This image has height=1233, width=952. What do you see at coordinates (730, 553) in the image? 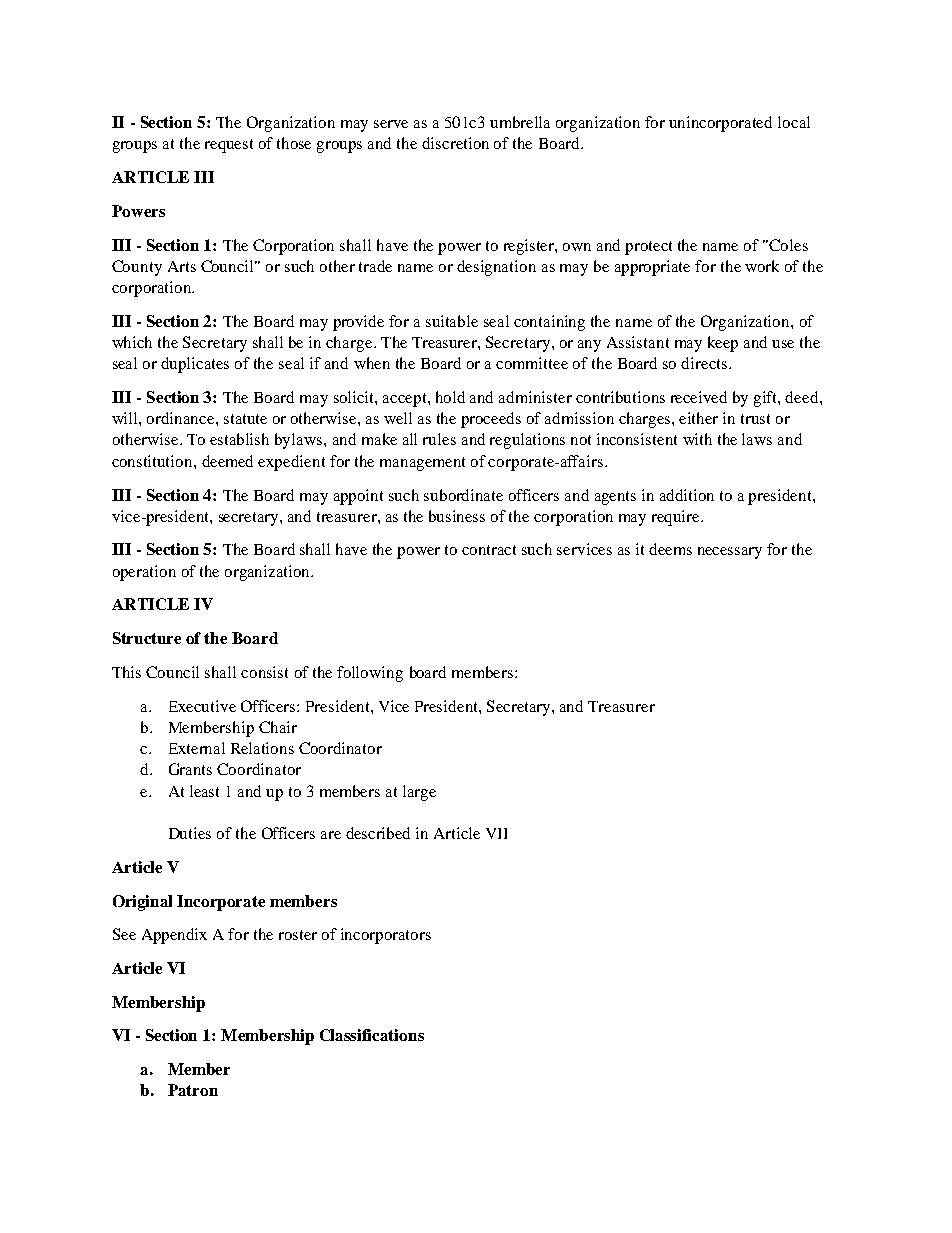
I see `necessary` at bounding box center [730, 553].
